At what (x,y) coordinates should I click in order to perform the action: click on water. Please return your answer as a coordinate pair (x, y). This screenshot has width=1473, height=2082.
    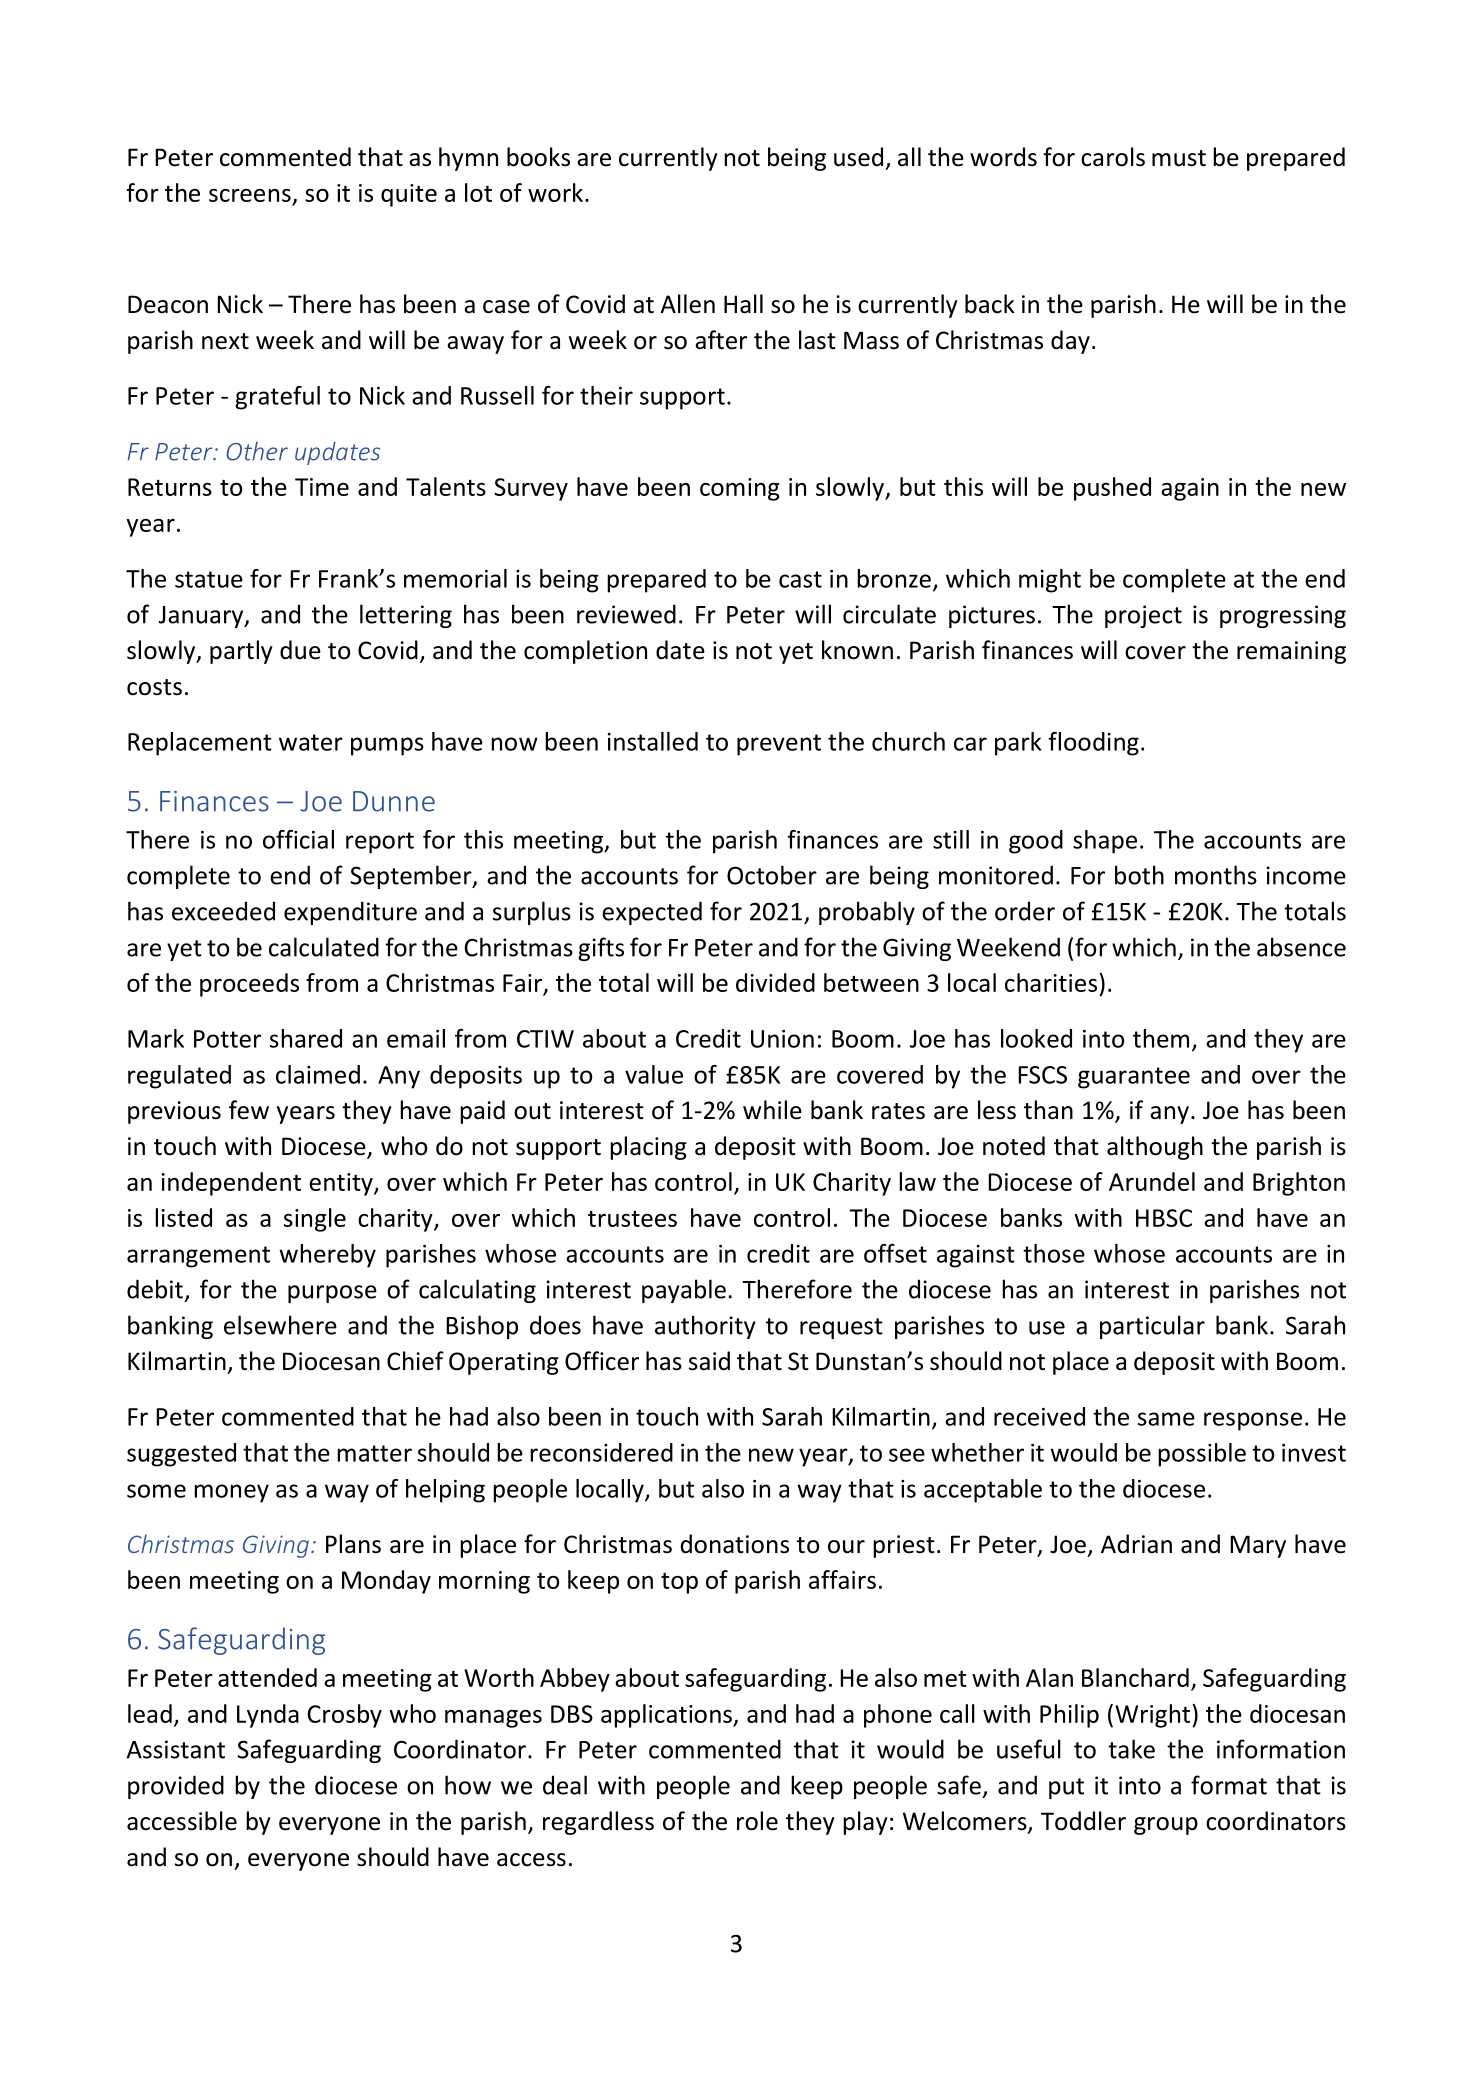
    Looking at the image, I should click on (311, 742).
